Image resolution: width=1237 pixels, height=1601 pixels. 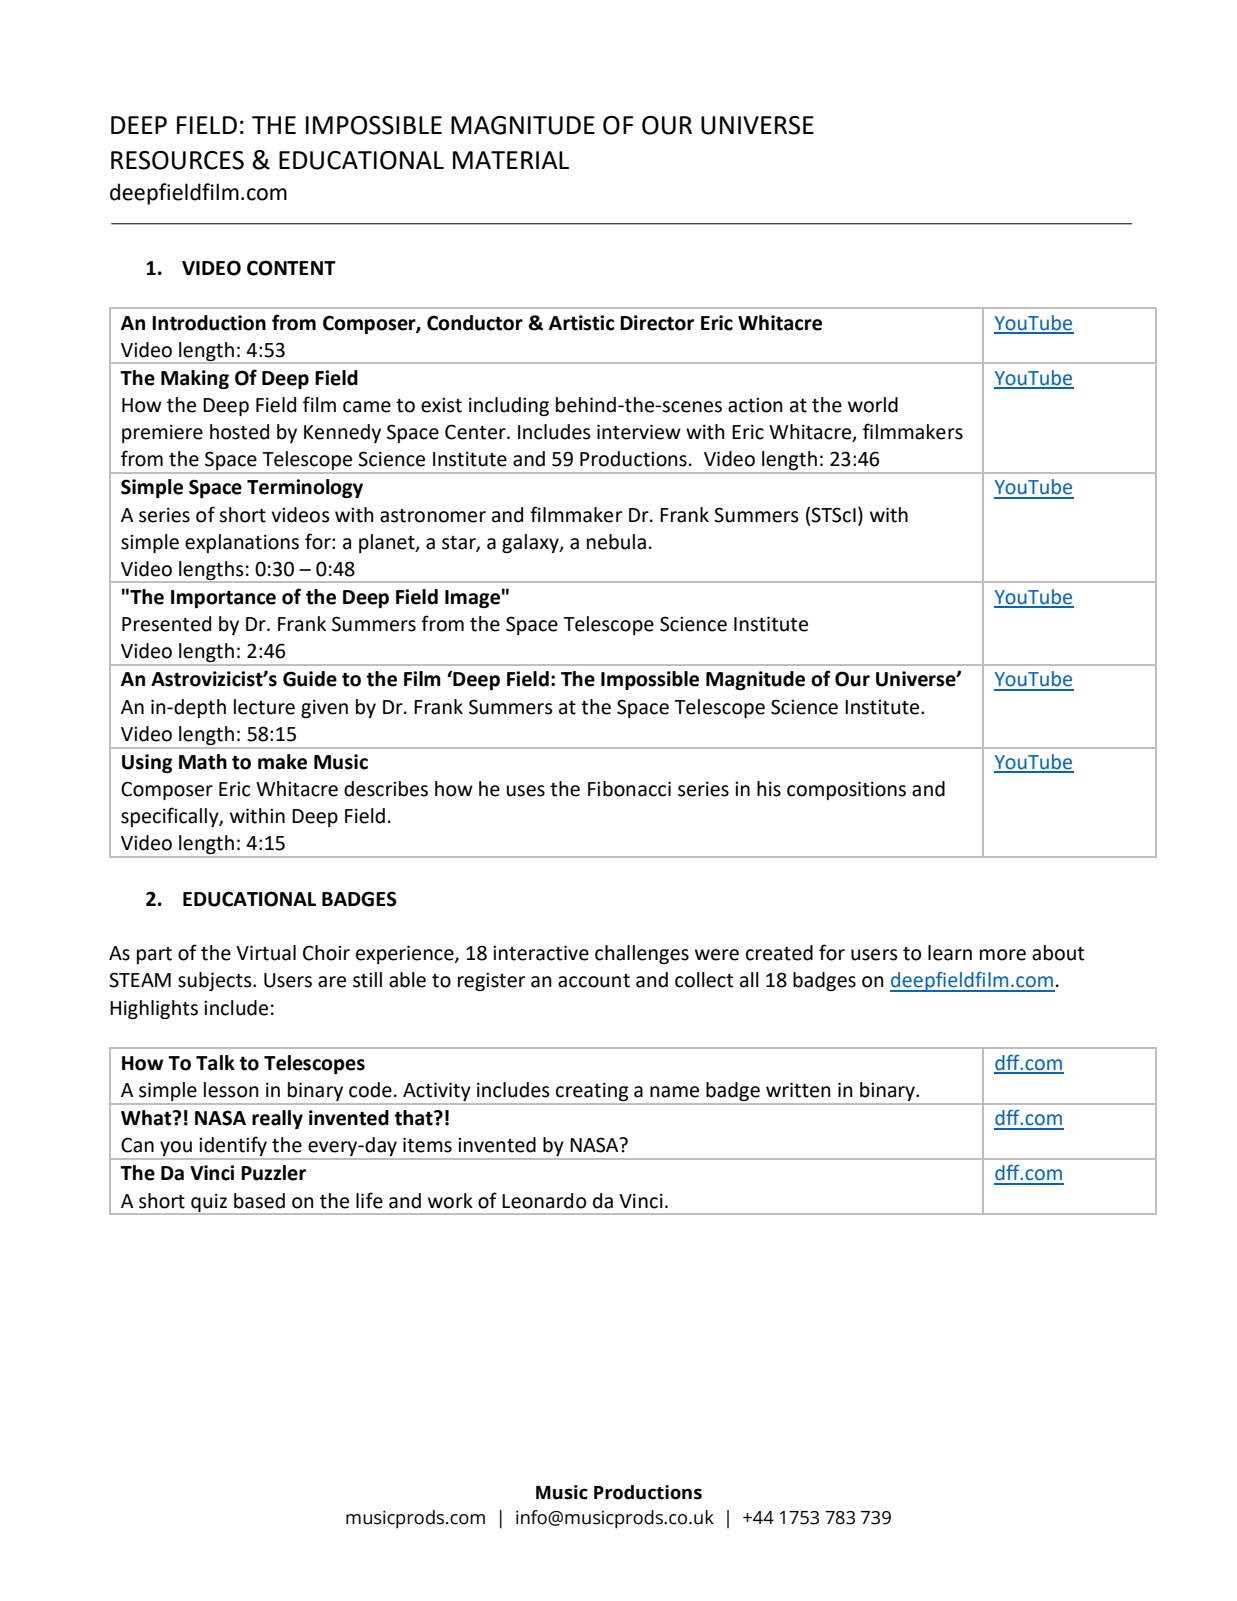 What do you see at coordinates (177, 160) in the screenshot?
I see `RESOURCES` at bounding box center [177, 160].
